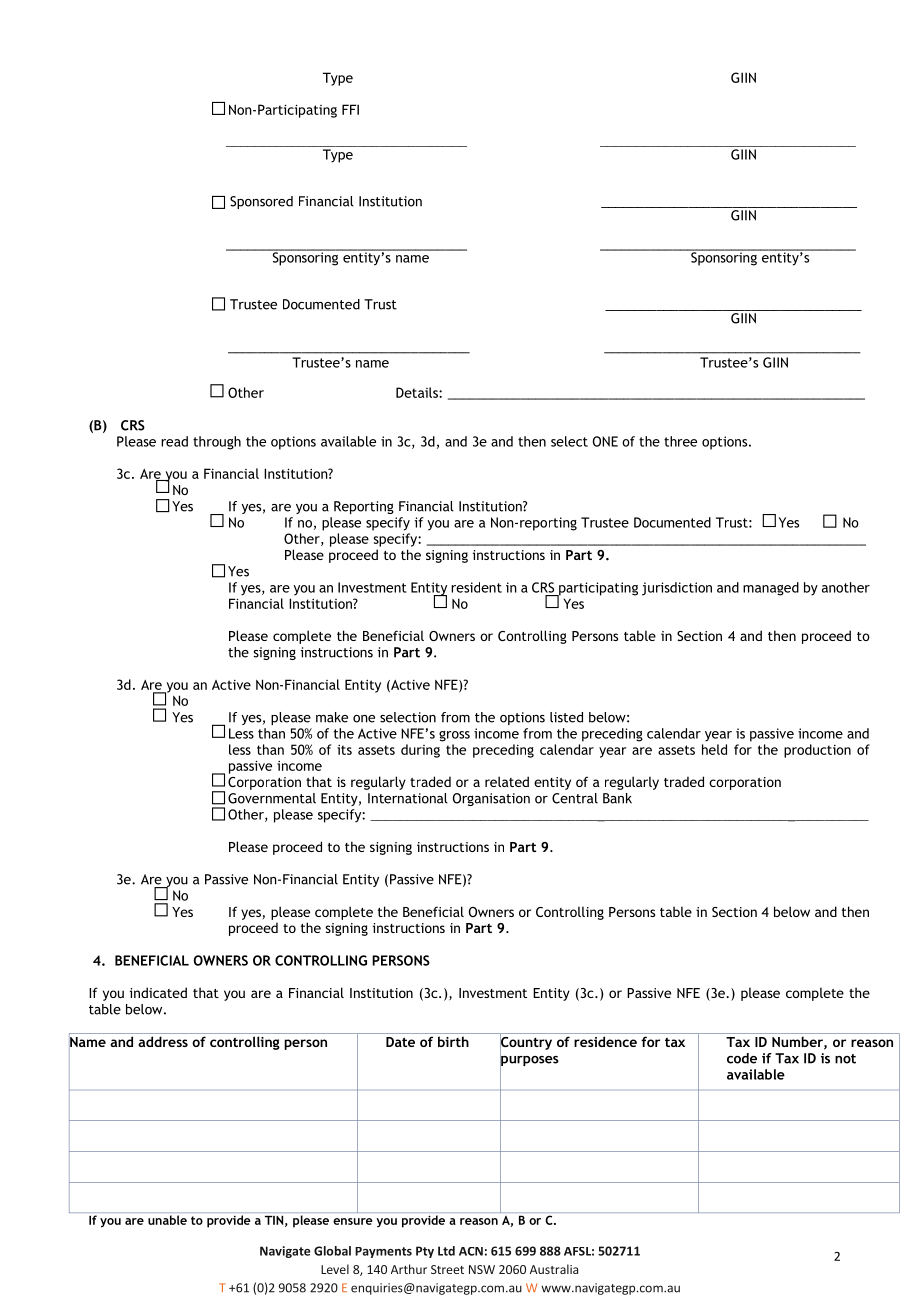  What do you see at coordinates (167, 1220) in the page?
I see `unable` at bounding box center [167, 1220].
